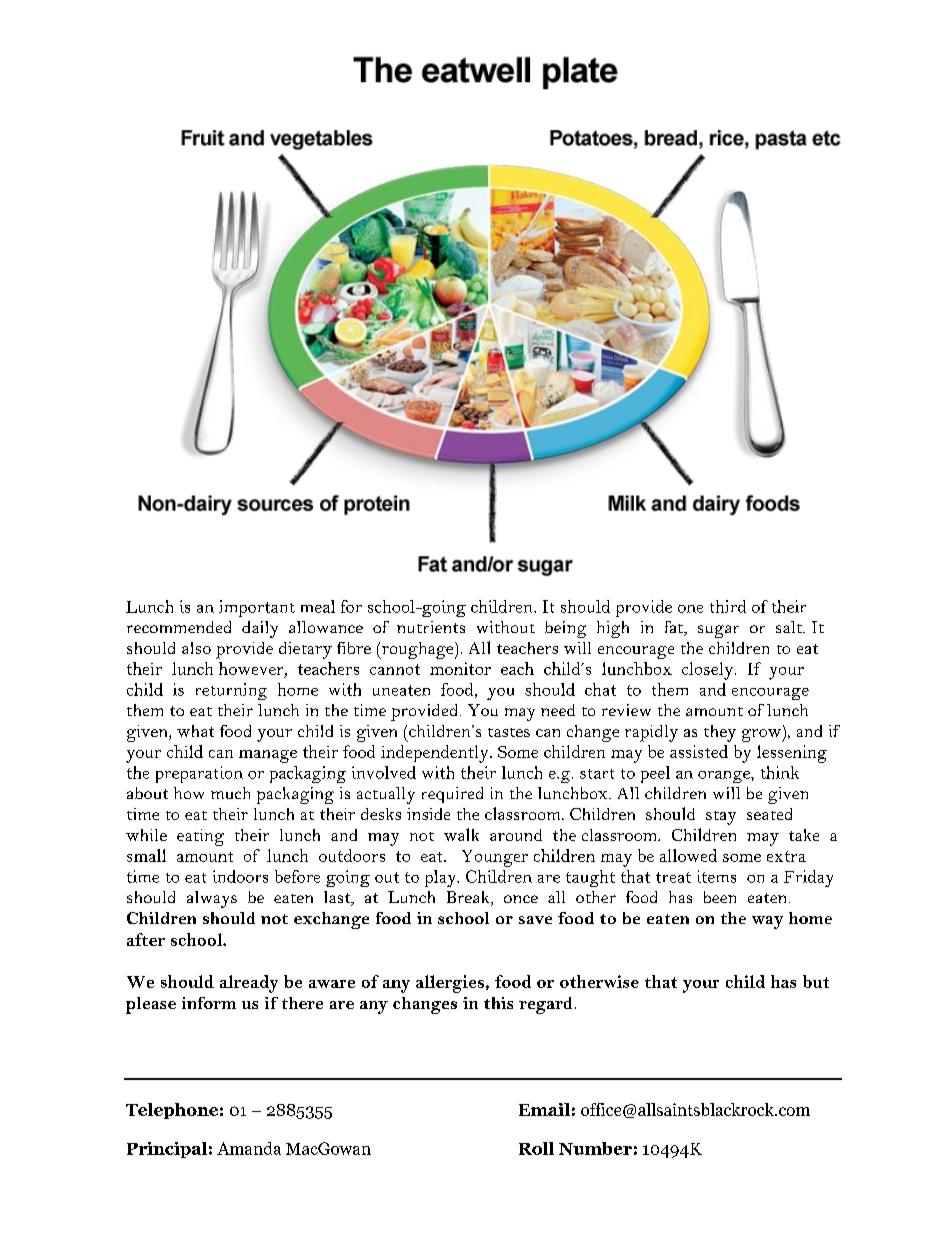 This screenshot has width=952, height=1233. I want to click on nutrients, so click(431, 627).
